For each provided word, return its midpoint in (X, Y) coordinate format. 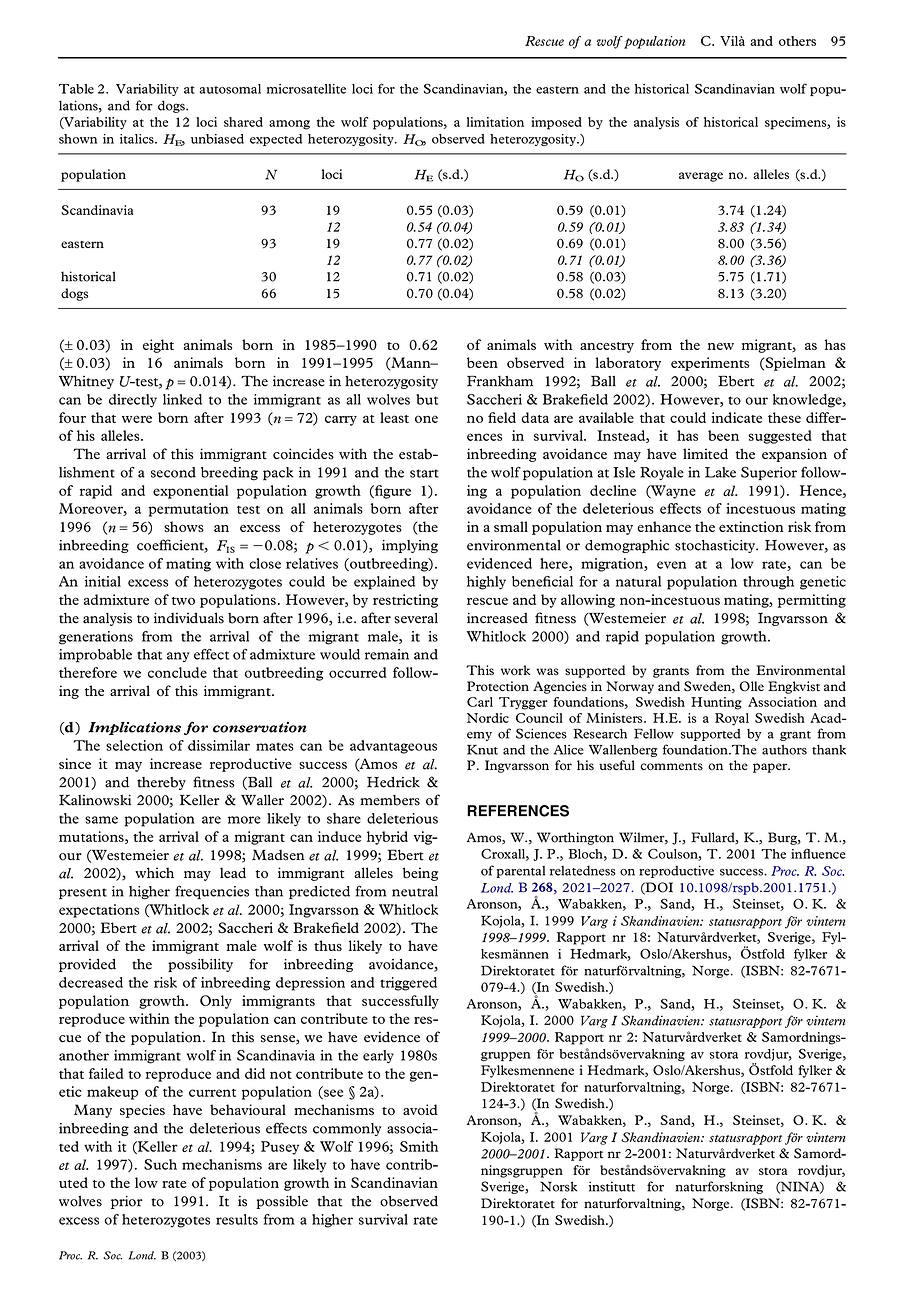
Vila (732, 41)
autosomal (230, 89)
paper (771, 768)
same (101, 820)
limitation (495, 122)
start (424, 473)
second (173, 472)
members (390, 800)
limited (705, 453)
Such (160, 1164)
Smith (419, 1146)
